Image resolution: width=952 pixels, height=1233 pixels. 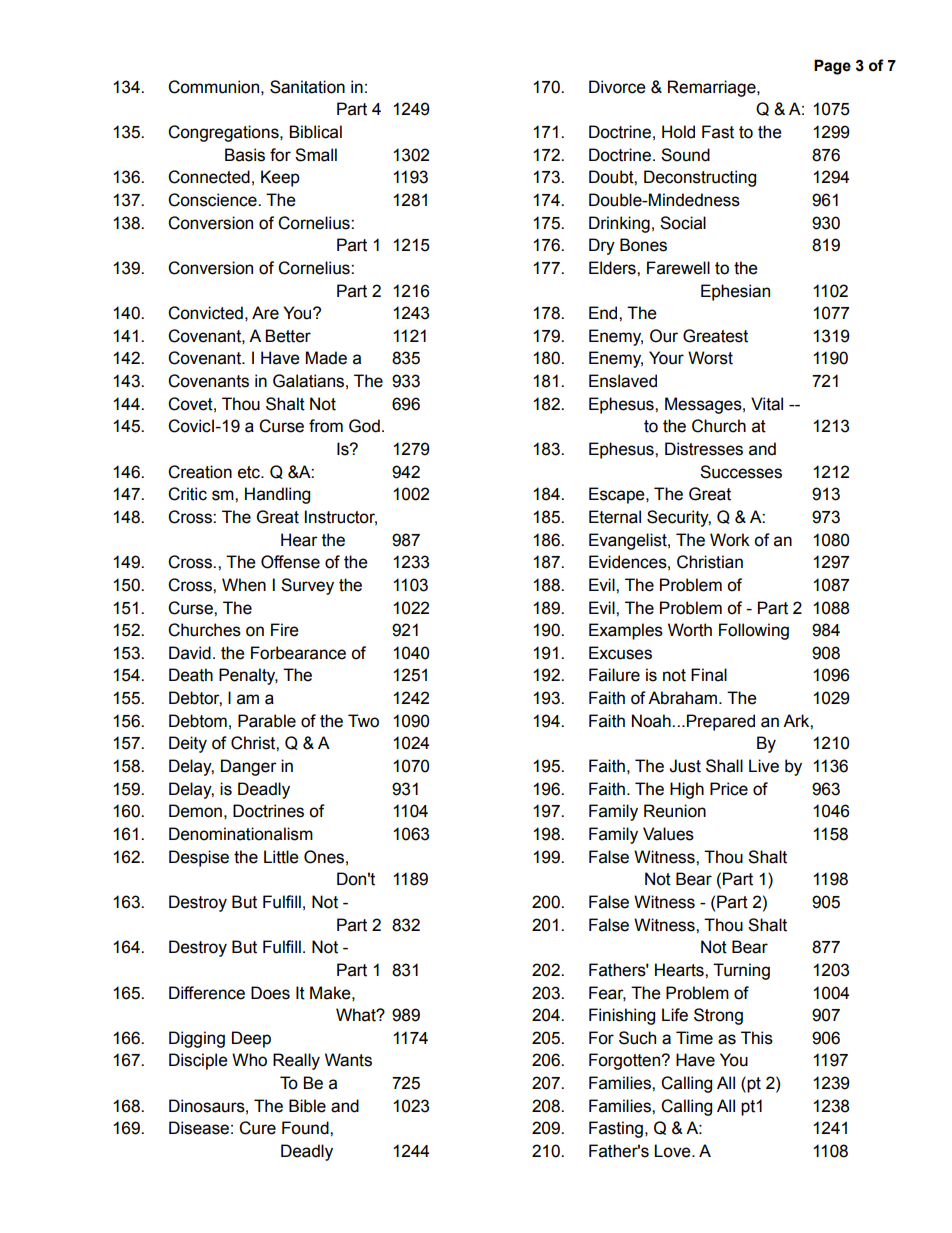 What do you see at coordinates (754, 631) in the image?
I see `Following` at bounding box center [754, 631].
